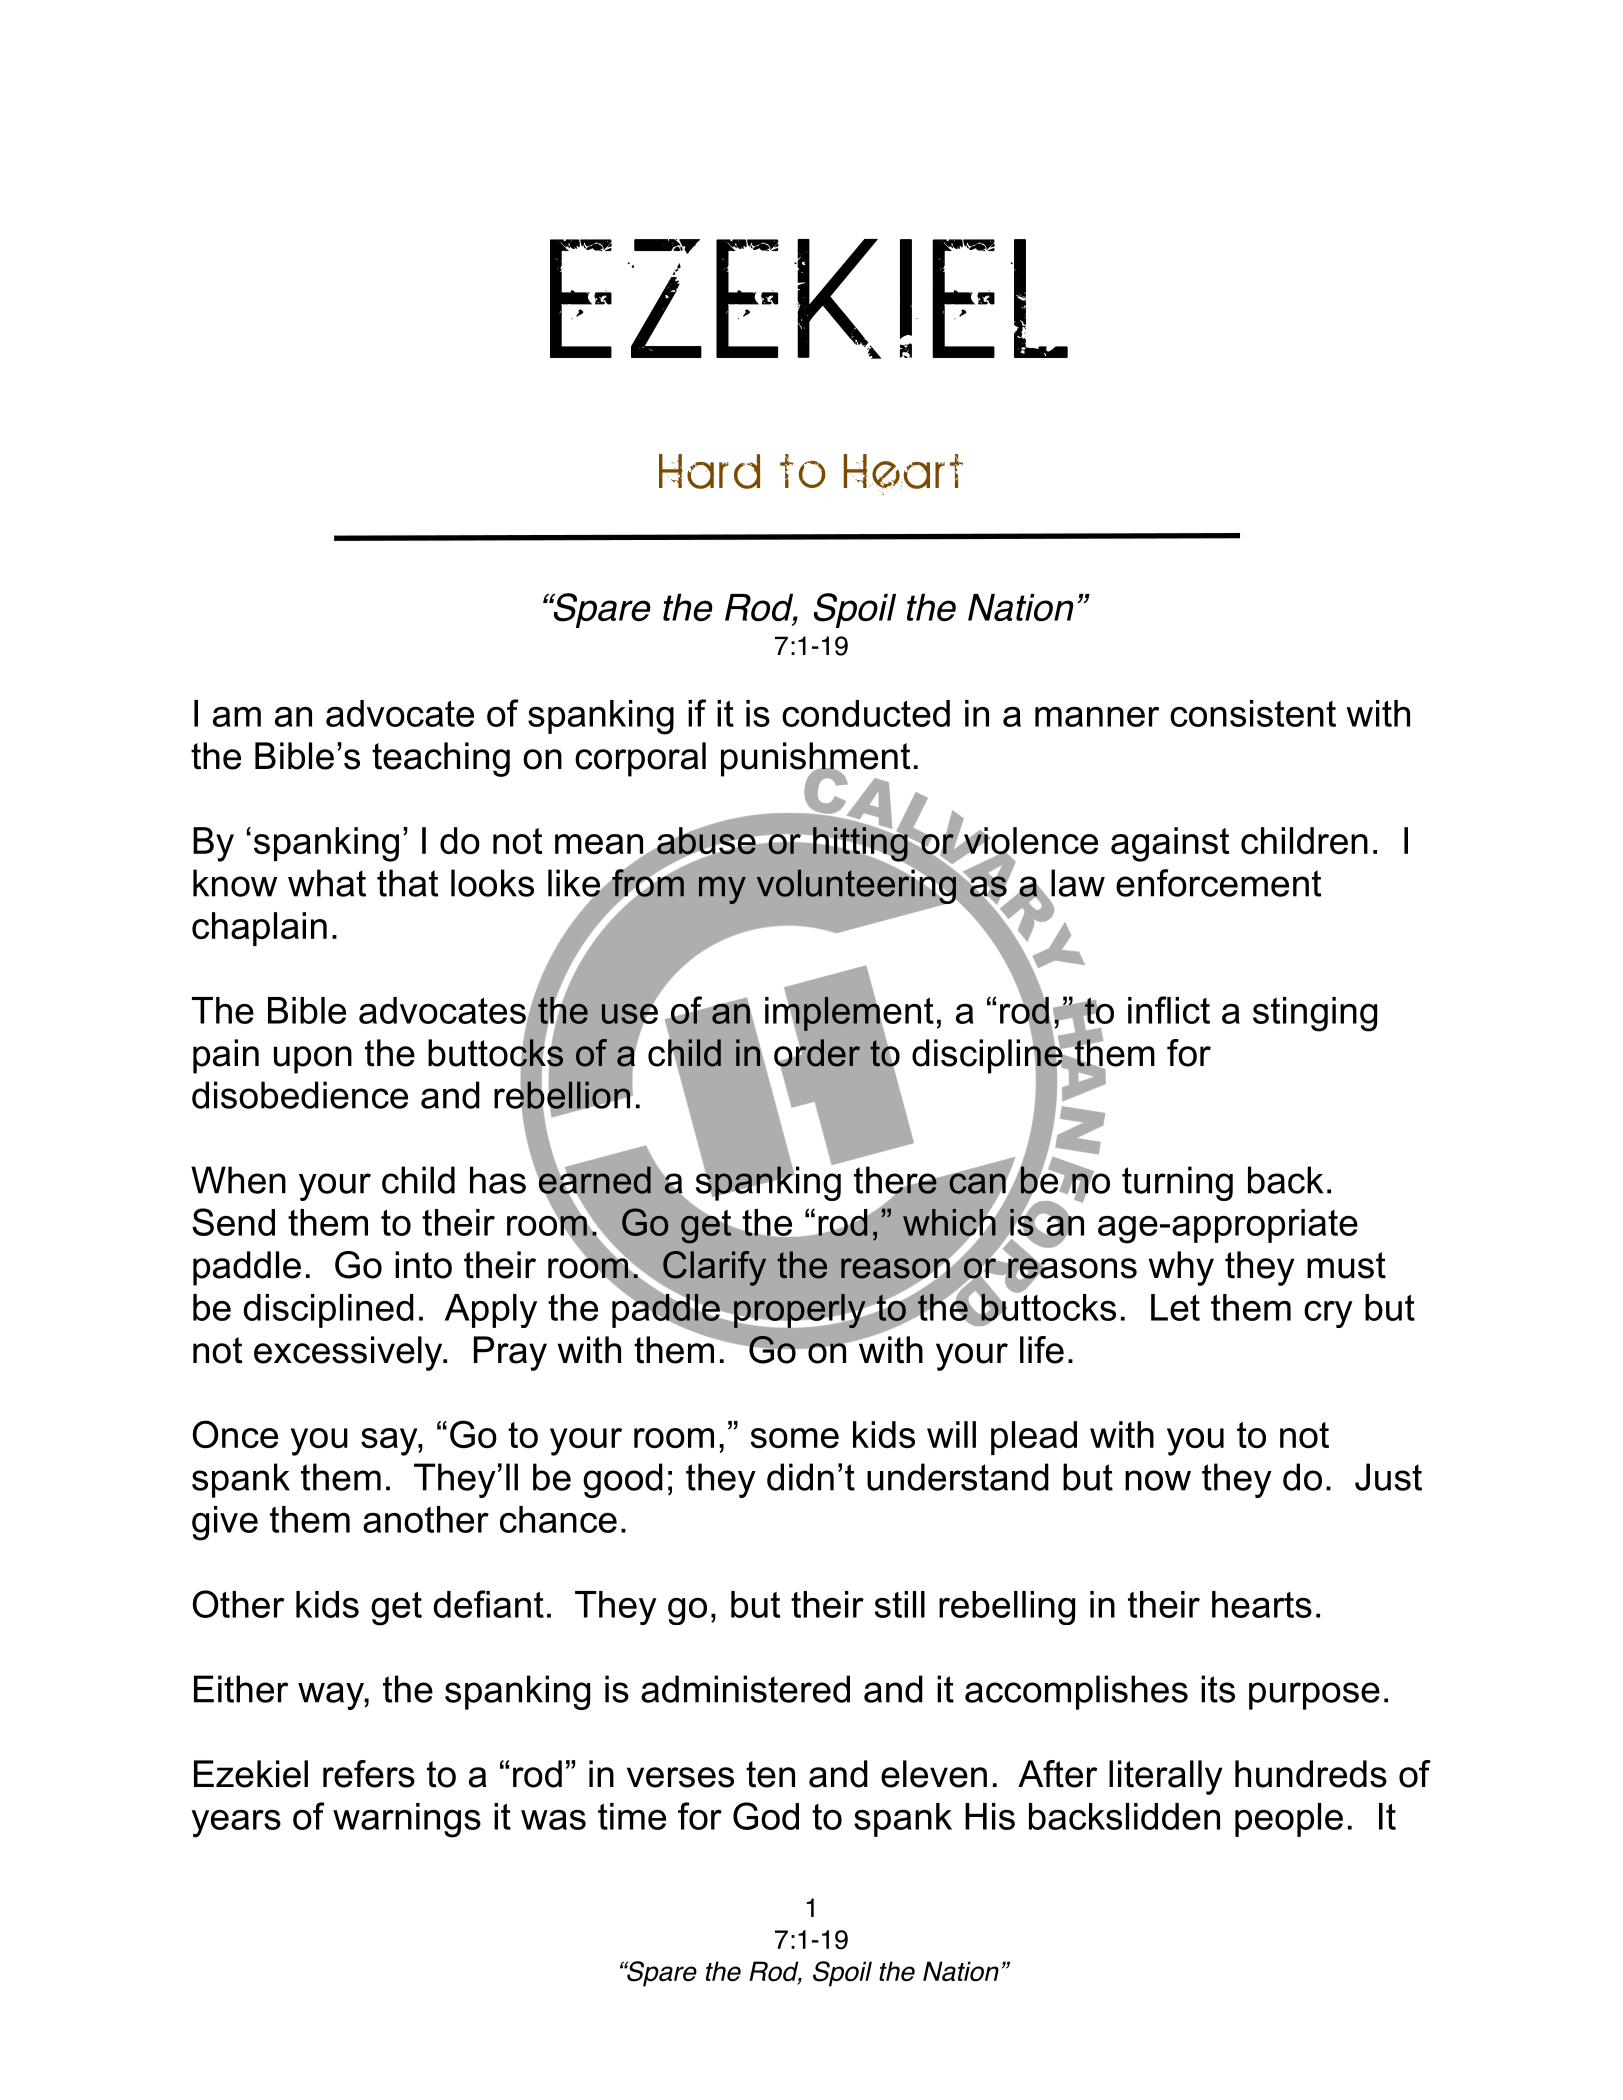 The height and width of the document is (2100, 1623). What do you see at coordinates (709, 471) in the document?
I see `Hard` at bounding box center [709, 471].
